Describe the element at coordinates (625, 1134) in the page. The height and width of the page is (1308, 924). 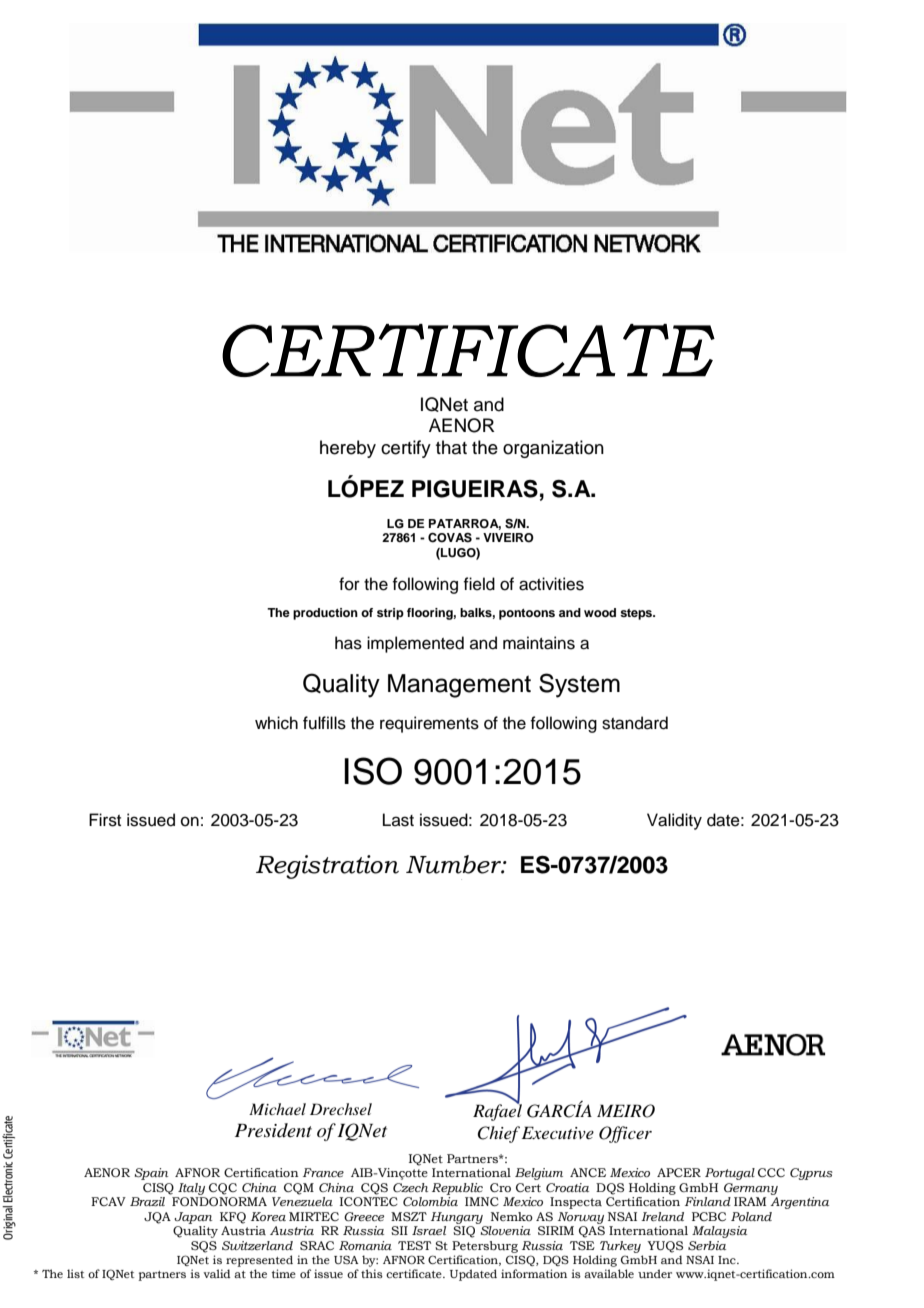
I see `Officer` at that location.
